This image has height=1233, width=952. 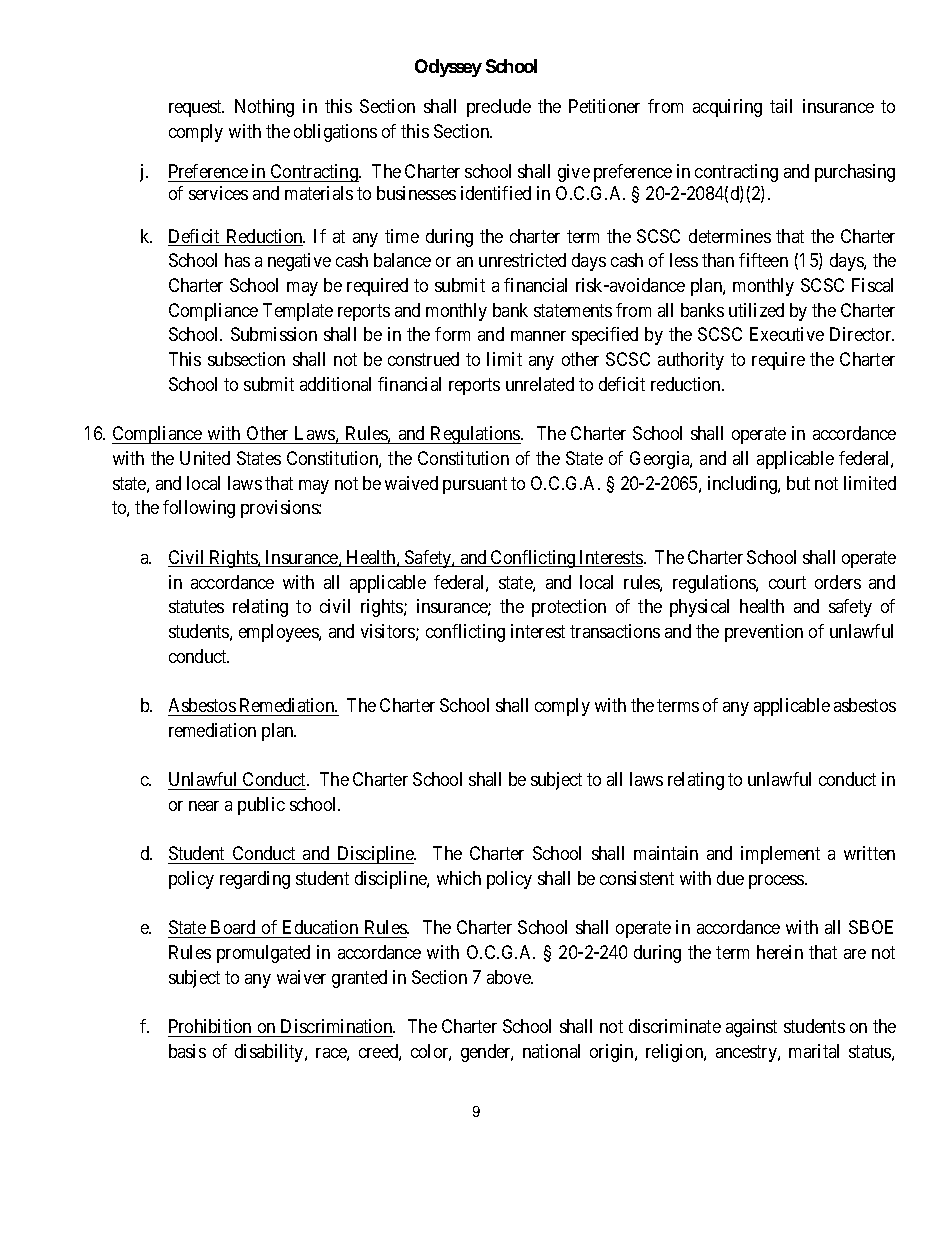 What do you see at coordinates (280, 509) in the image?
I see `provisions` at bounding box center [280, 509].
